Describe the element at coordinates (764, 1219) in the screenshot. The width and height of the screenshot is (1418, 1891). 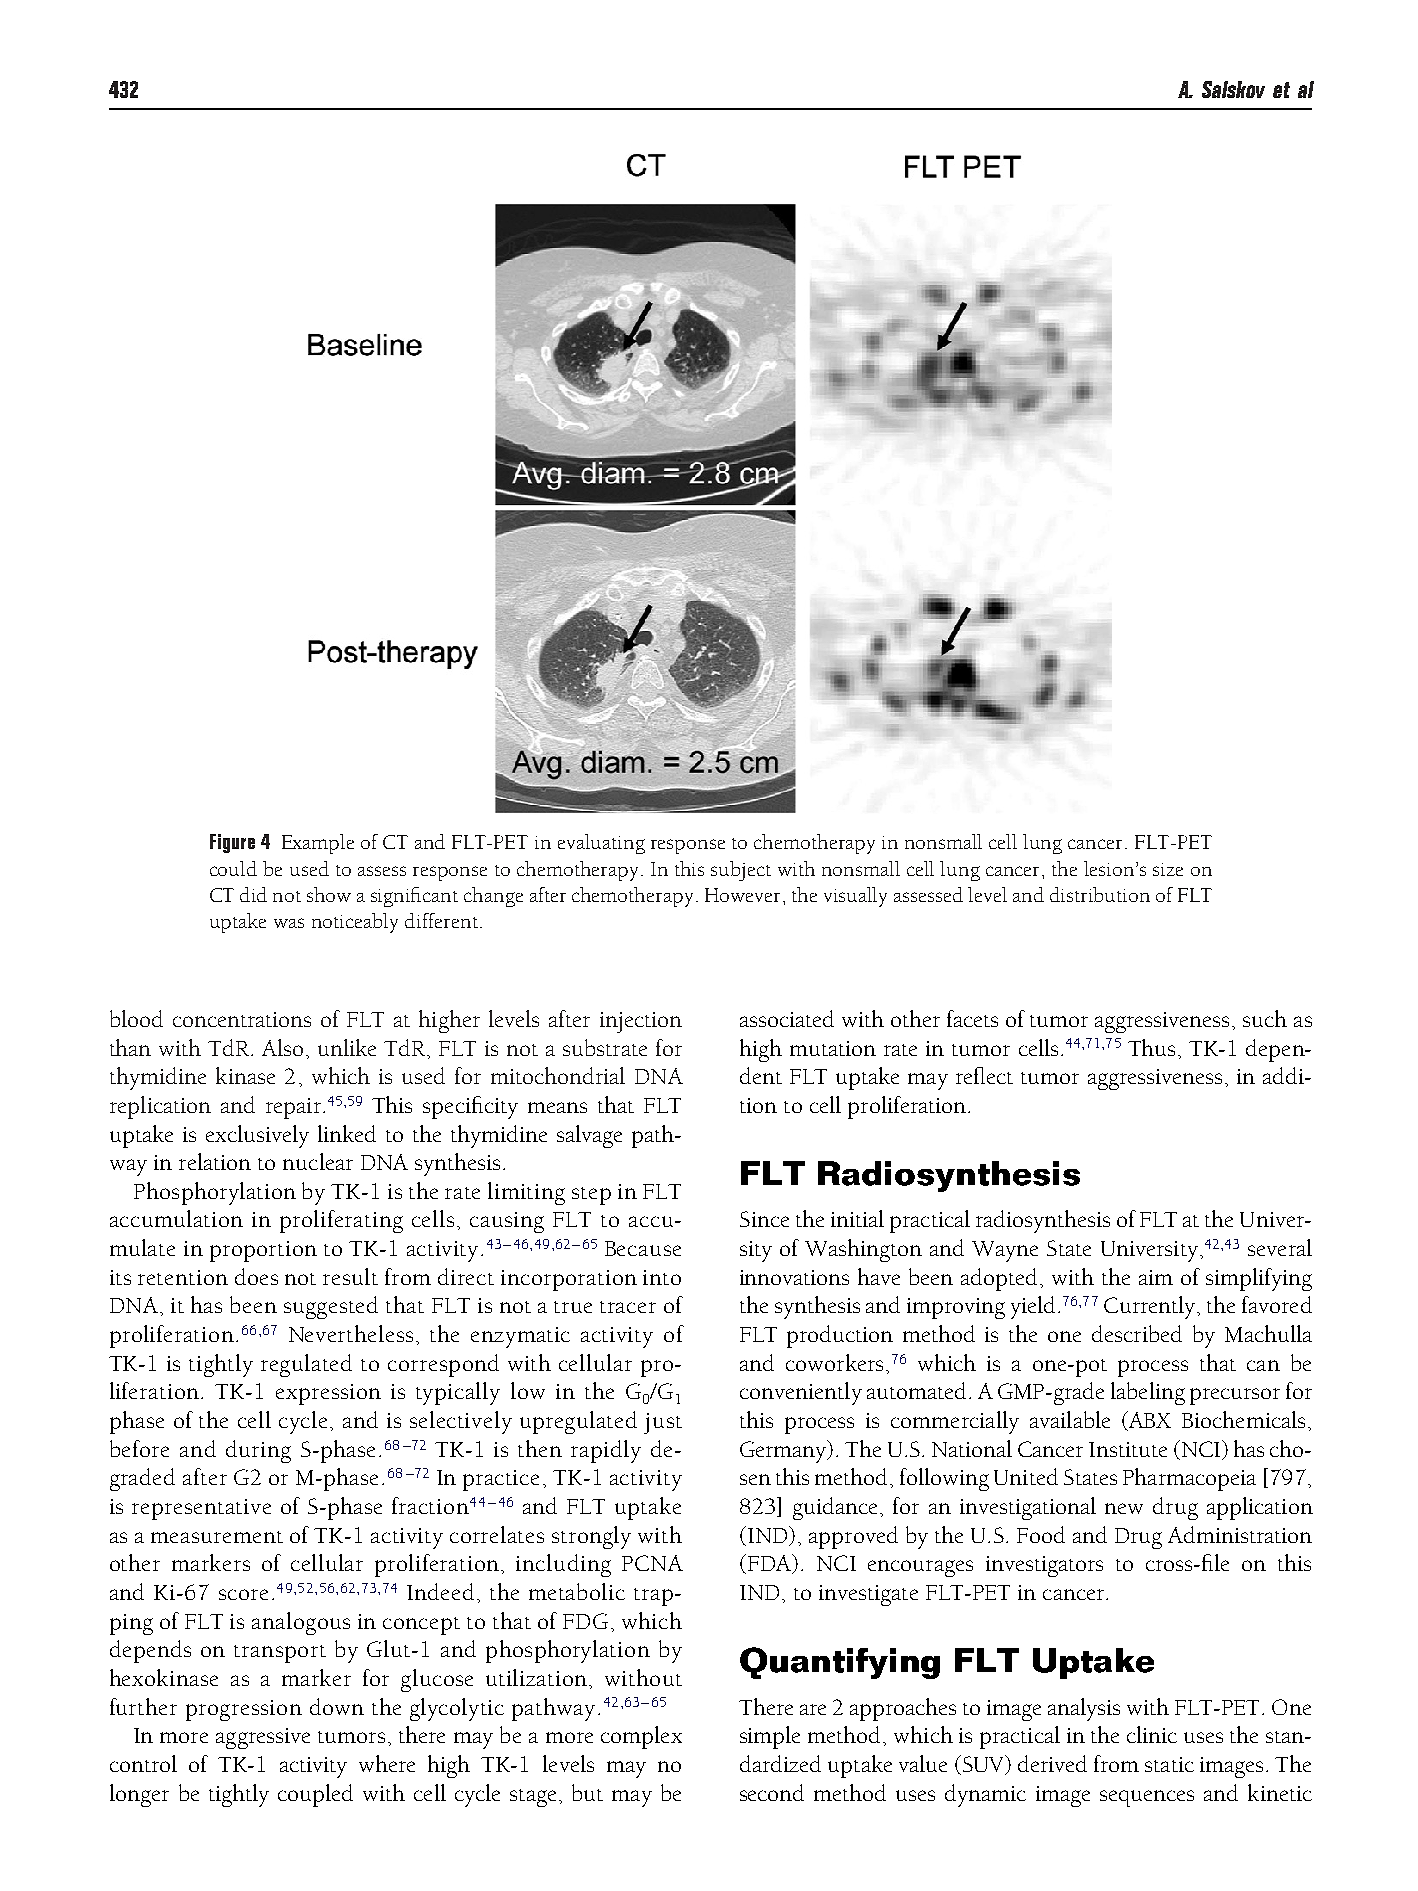
I see `Since` at that location.
